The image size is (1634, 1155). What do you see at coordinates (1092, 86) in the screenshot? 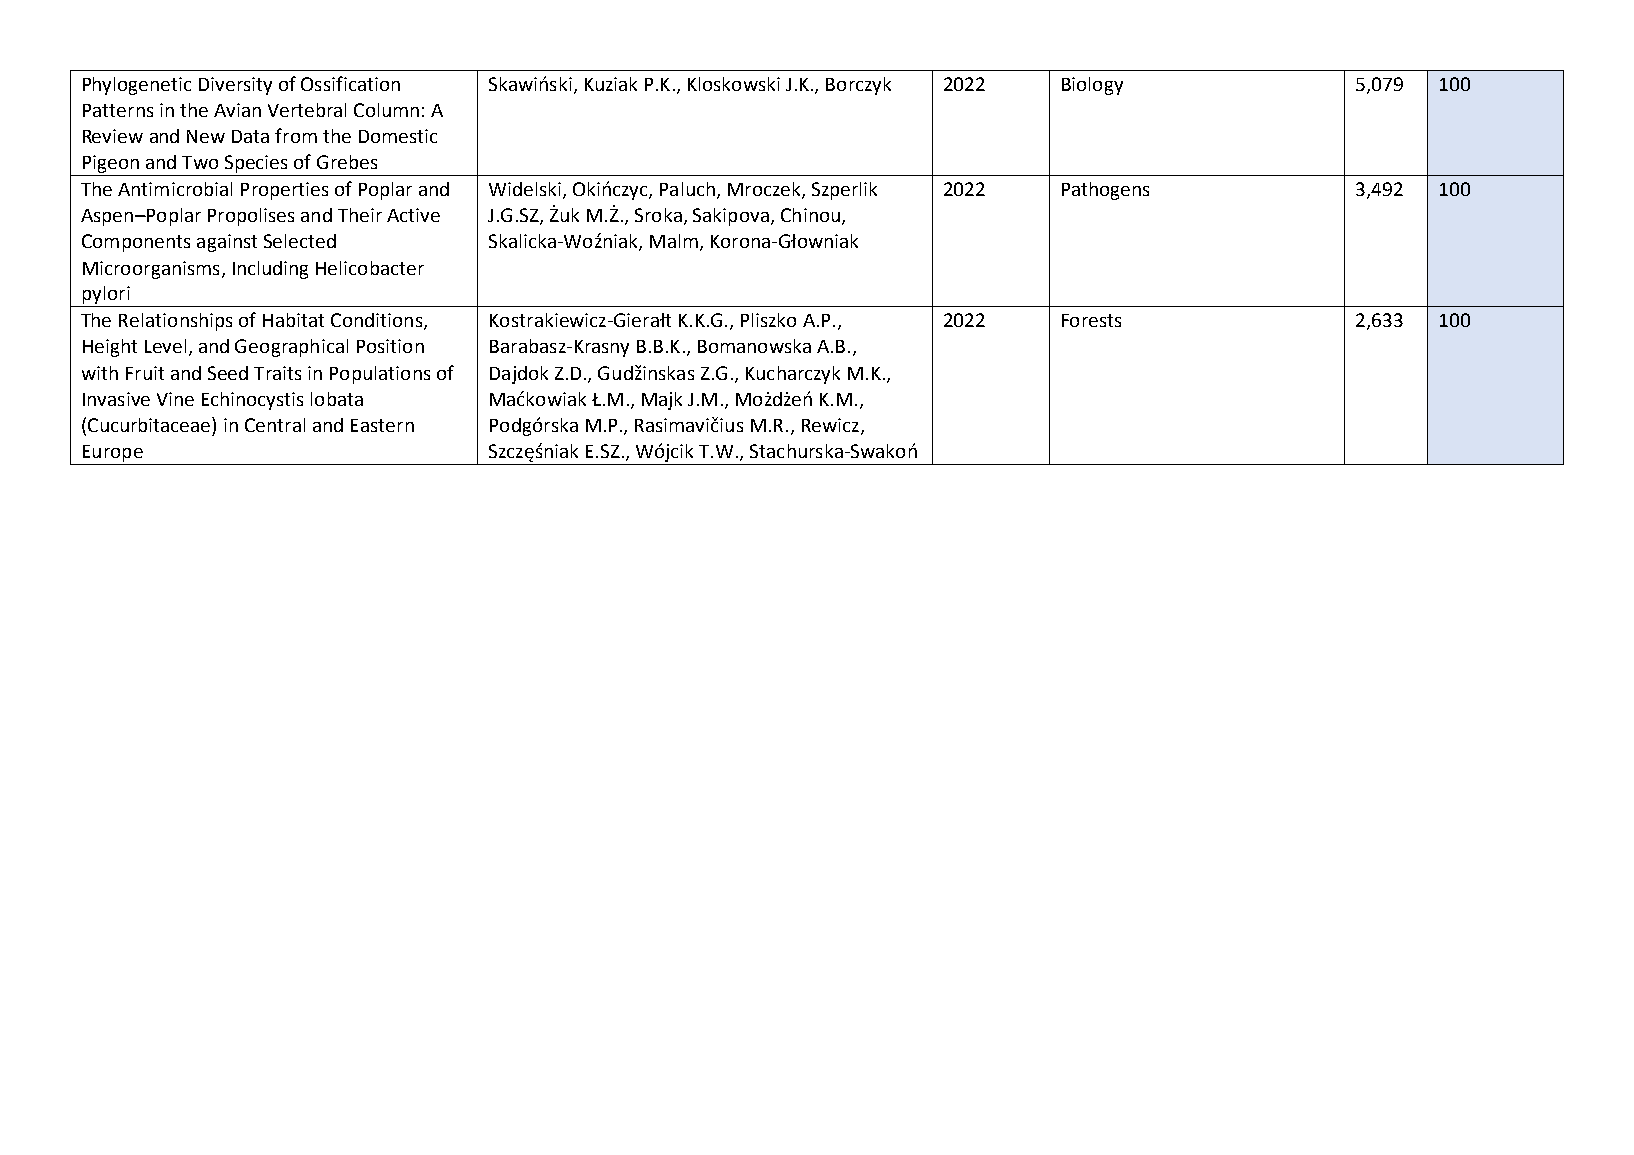
I see `Biology` at bounding box center [1092, 86].
